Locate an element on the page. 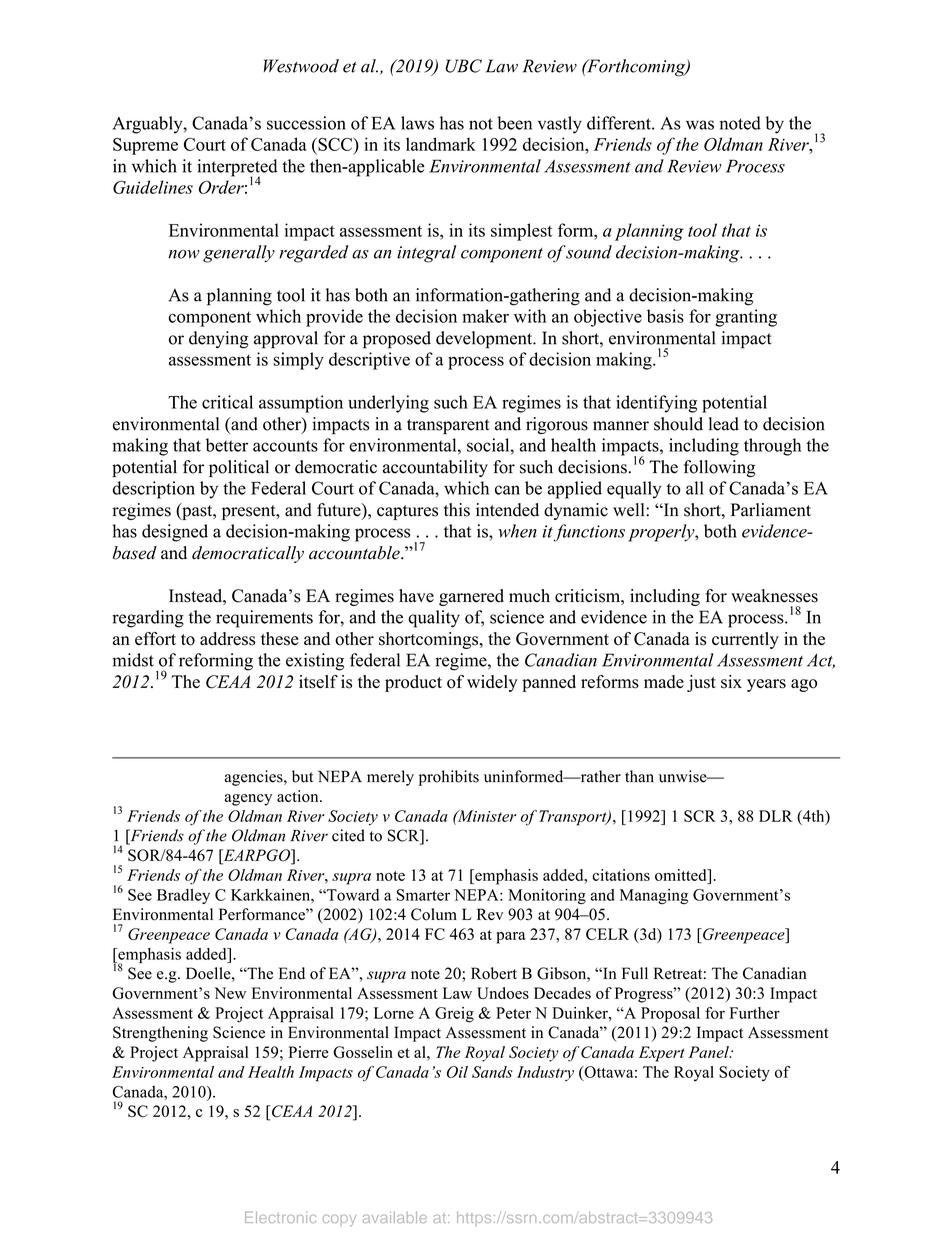 The image size is (952, 1233). UBC is located at coordinates (463, 66).
